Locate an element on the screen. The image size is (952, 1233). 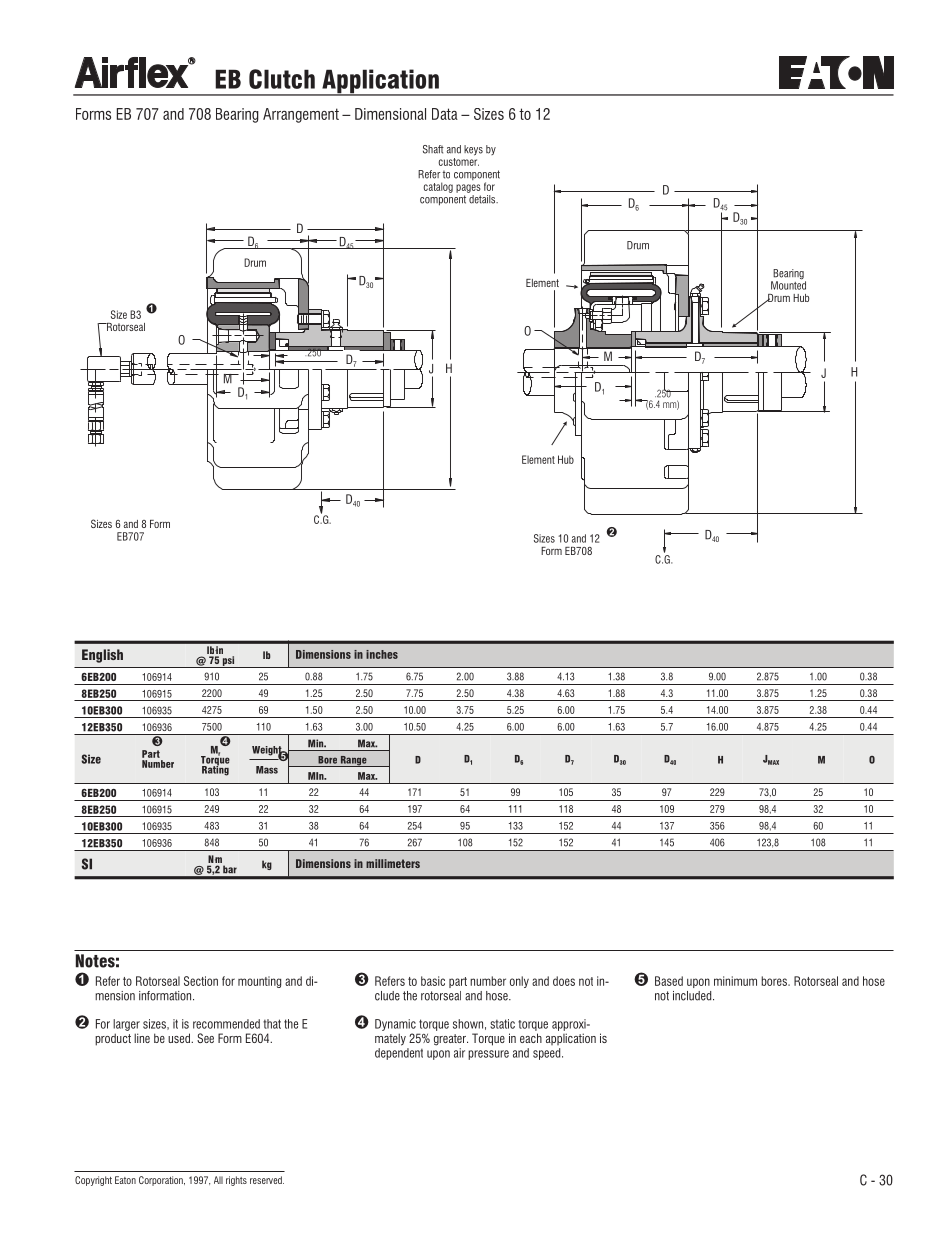
Corporation is located at coordinates (162, 1181).
